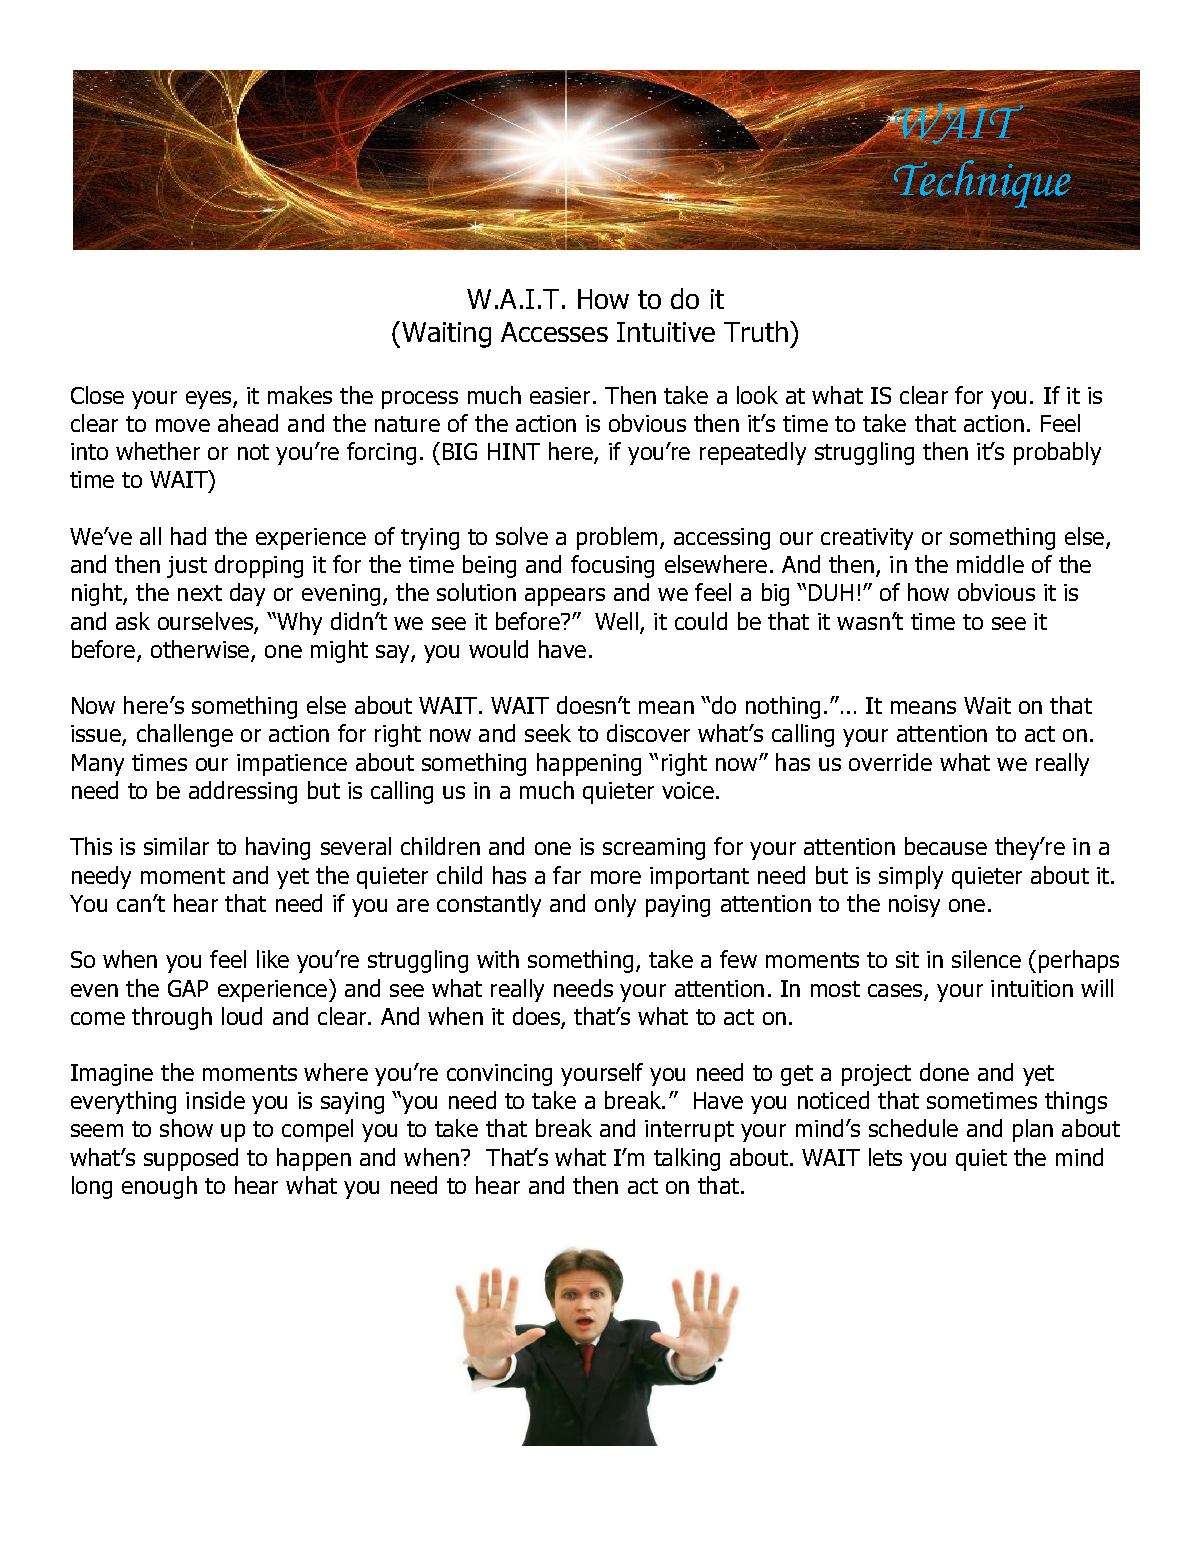  I want to click on noisy, so click(914, 906).
